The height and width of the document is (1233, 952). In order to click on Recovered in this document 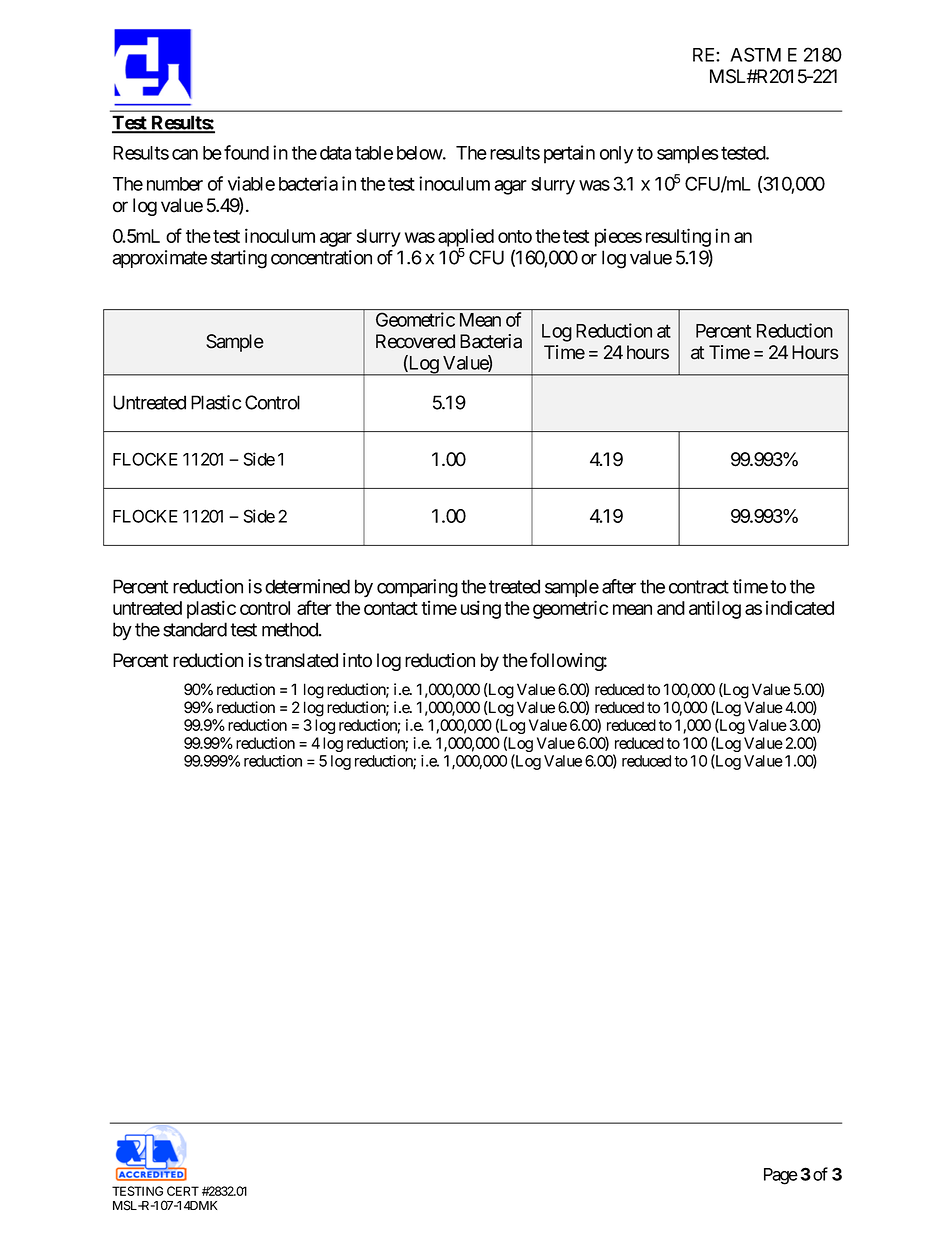, I will do `click(415, 341)`.
